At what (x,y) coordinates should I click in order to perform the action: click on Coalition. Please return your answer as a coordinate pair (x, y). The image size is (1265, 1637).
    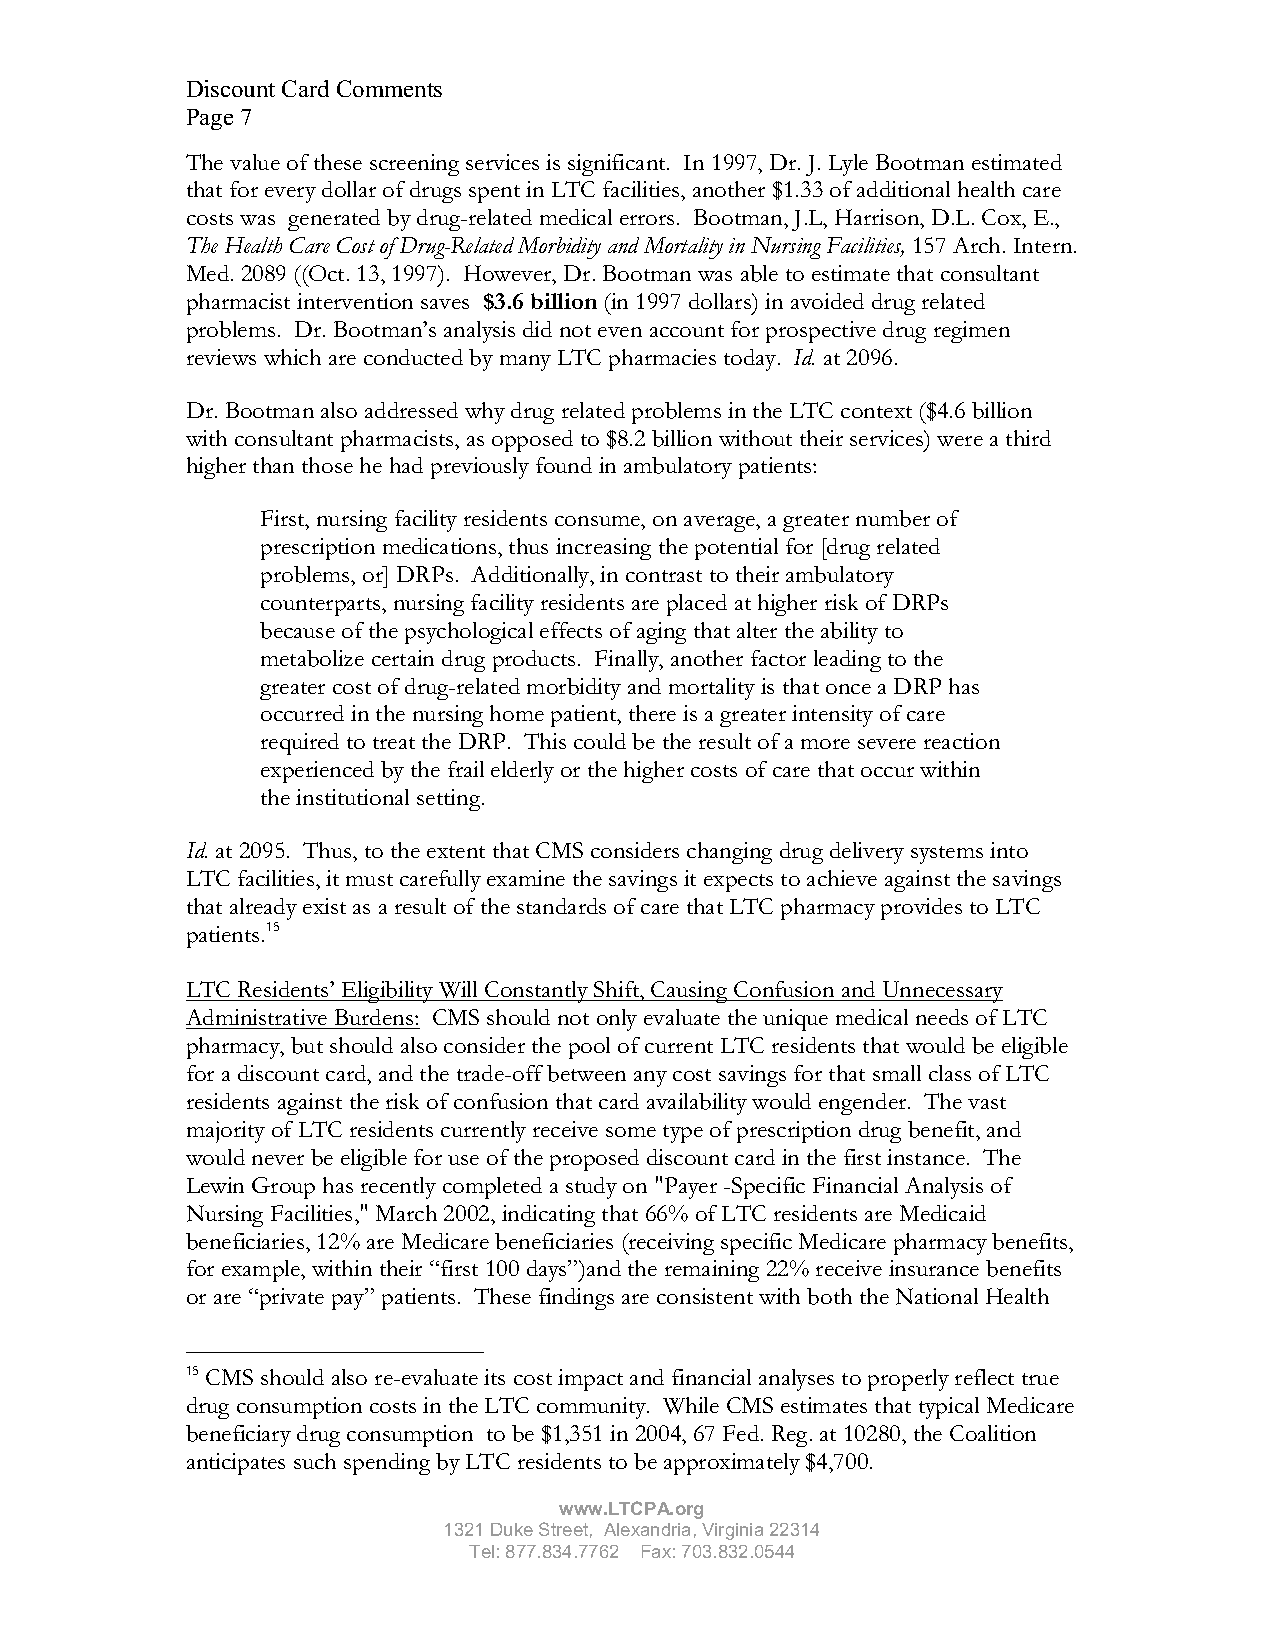
    Looking at the image, I should click on (993, 1433).
